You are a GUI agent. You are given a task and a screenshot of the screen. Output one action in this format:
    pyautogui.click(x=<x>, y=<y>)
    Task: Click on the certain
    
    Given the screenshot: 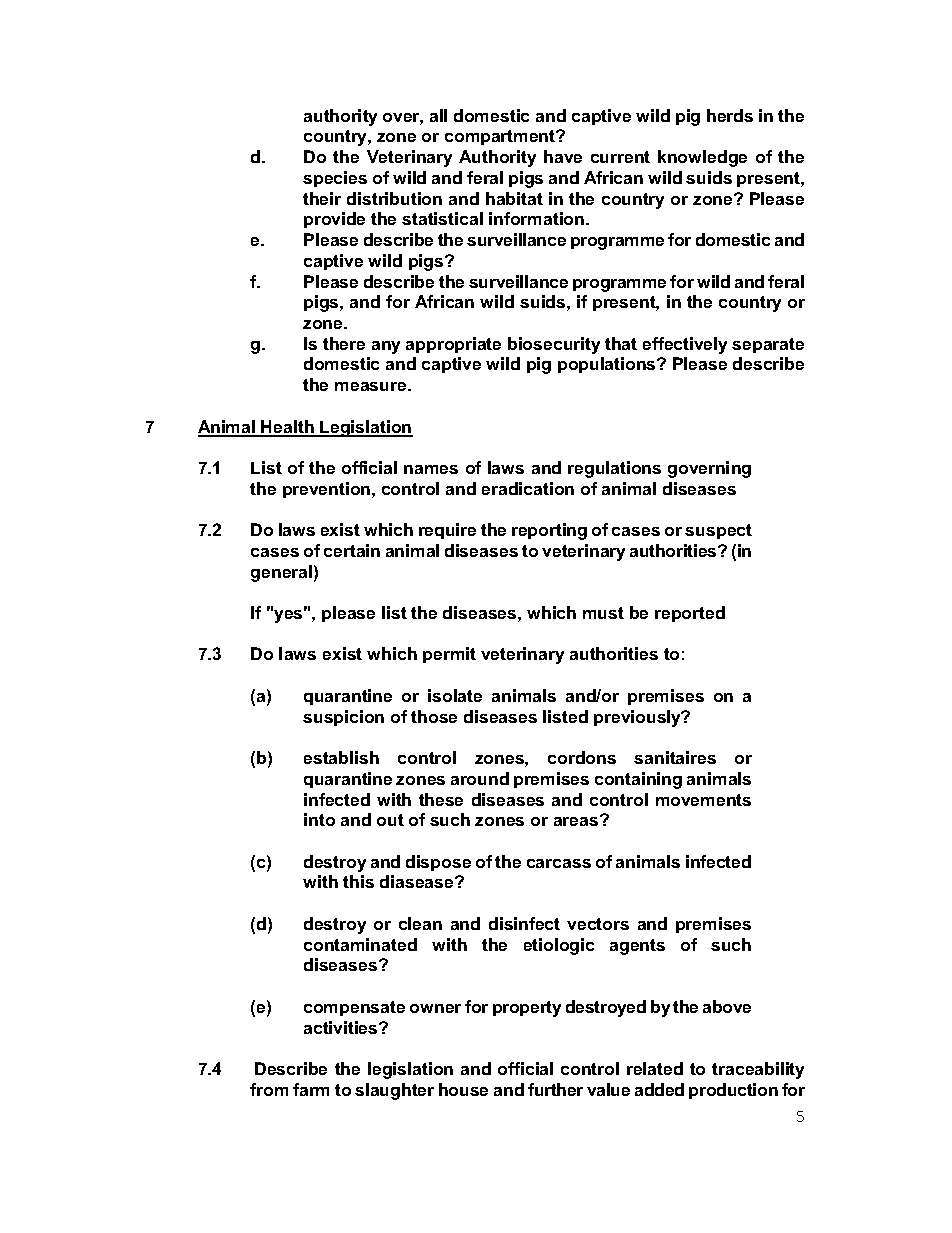 What is the action you would take?
    pyautogui.click(x=352, y=550)
